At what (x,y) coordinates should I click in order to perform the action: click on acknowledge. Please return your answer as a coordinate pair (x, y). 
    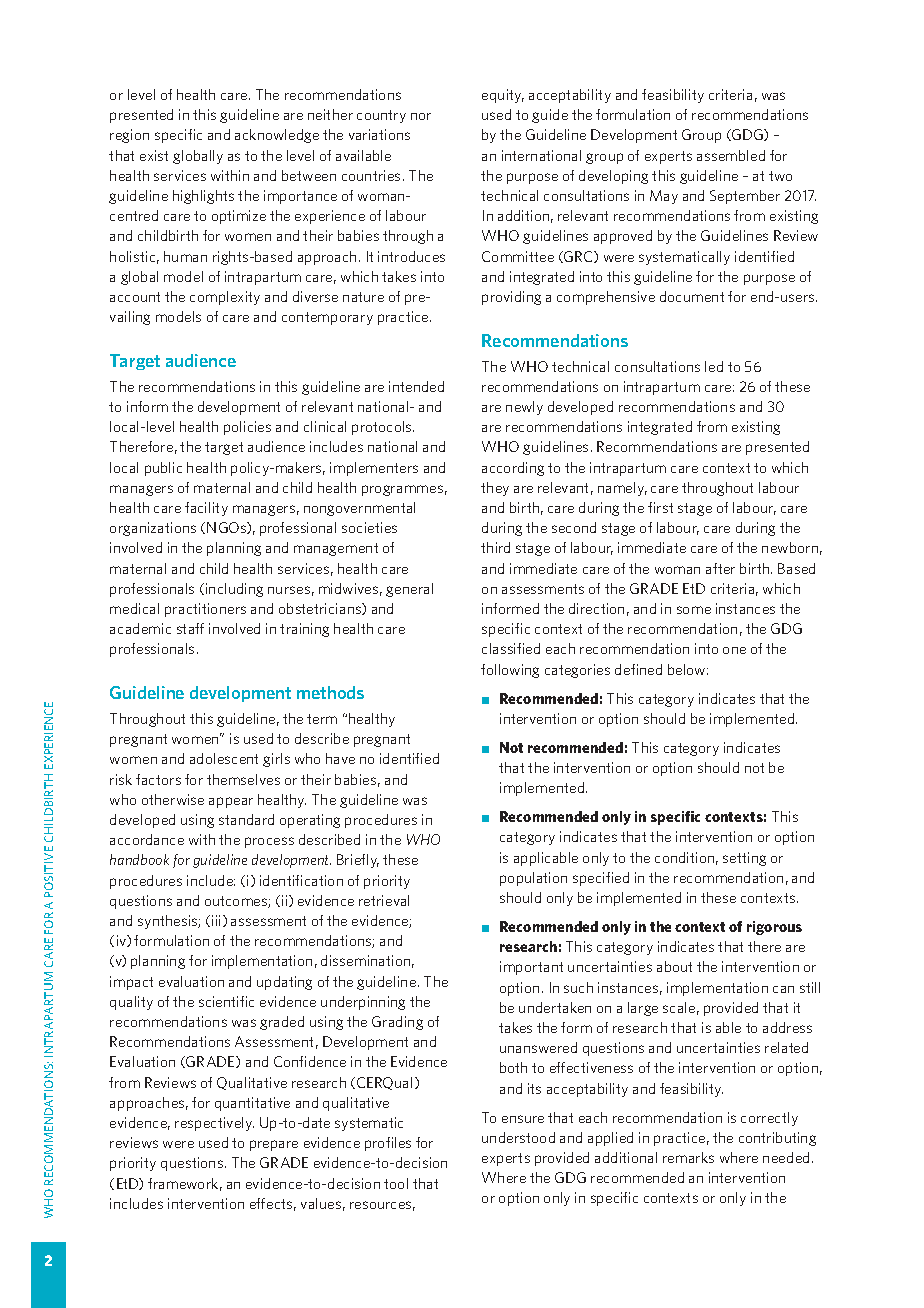
    Looking at the image, I should click on (277, 136).
